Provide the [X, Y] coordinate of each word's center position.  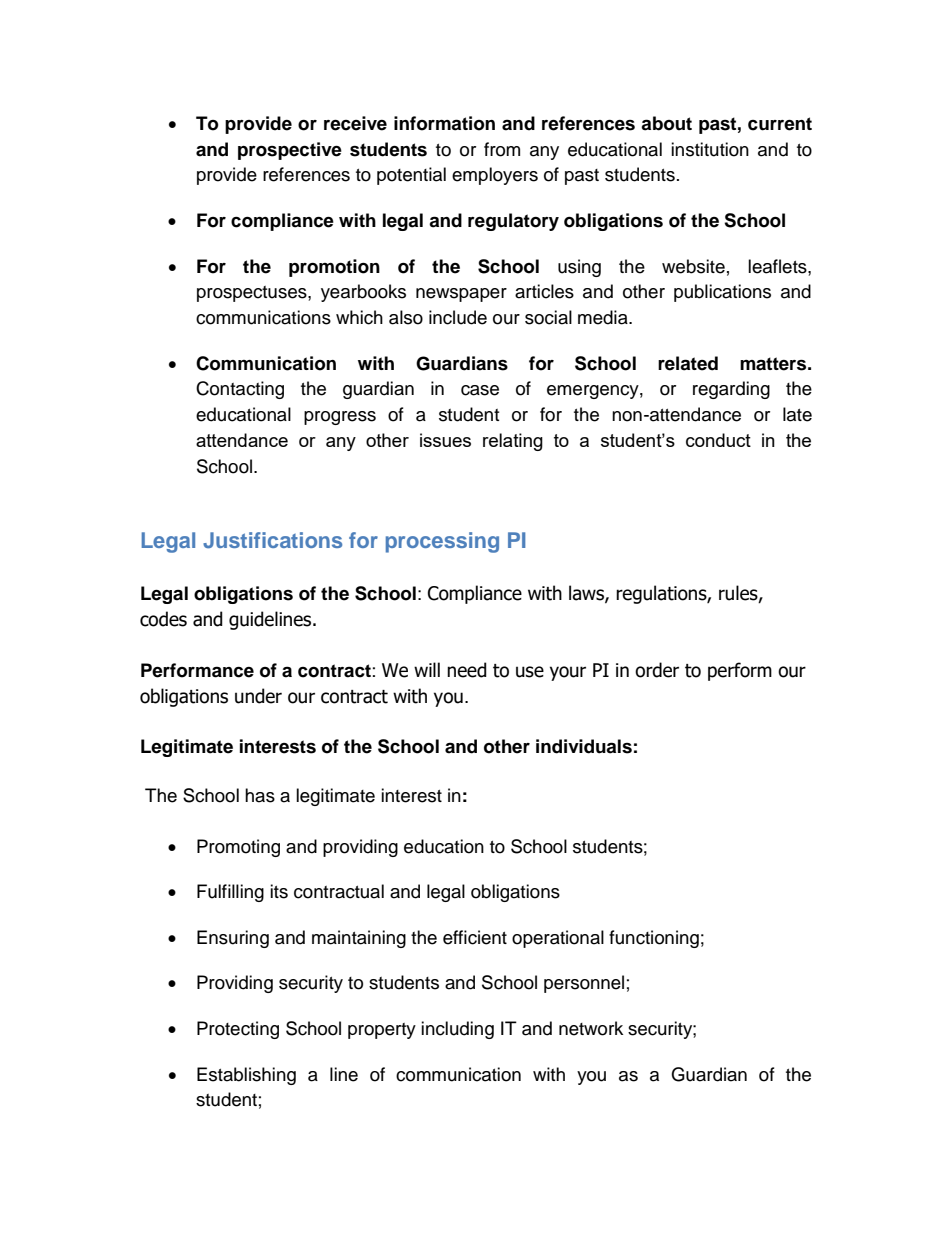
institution [710, 149]
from [502, 149]
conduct [718, 440]
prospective [290, 151]
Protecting [238, 1030]
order [657, 670]
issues [445, 440]
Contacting [240, 390]
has [260, 795]
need [467, 670]
